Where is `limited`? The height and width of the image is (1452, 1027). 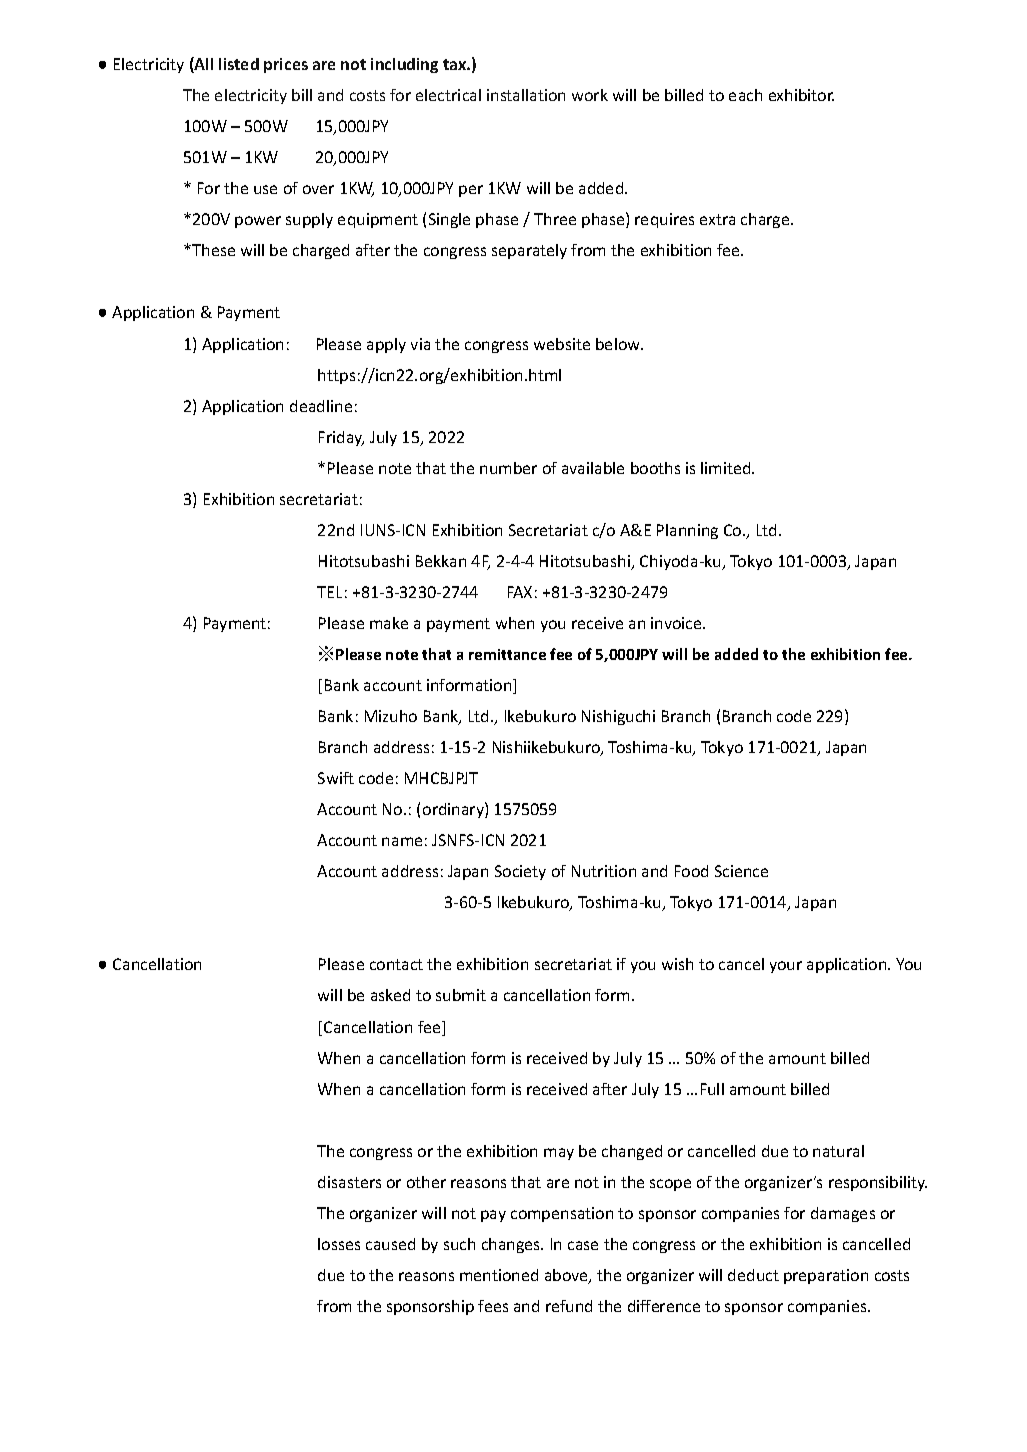 limited is located at coordinates (727, 468).
